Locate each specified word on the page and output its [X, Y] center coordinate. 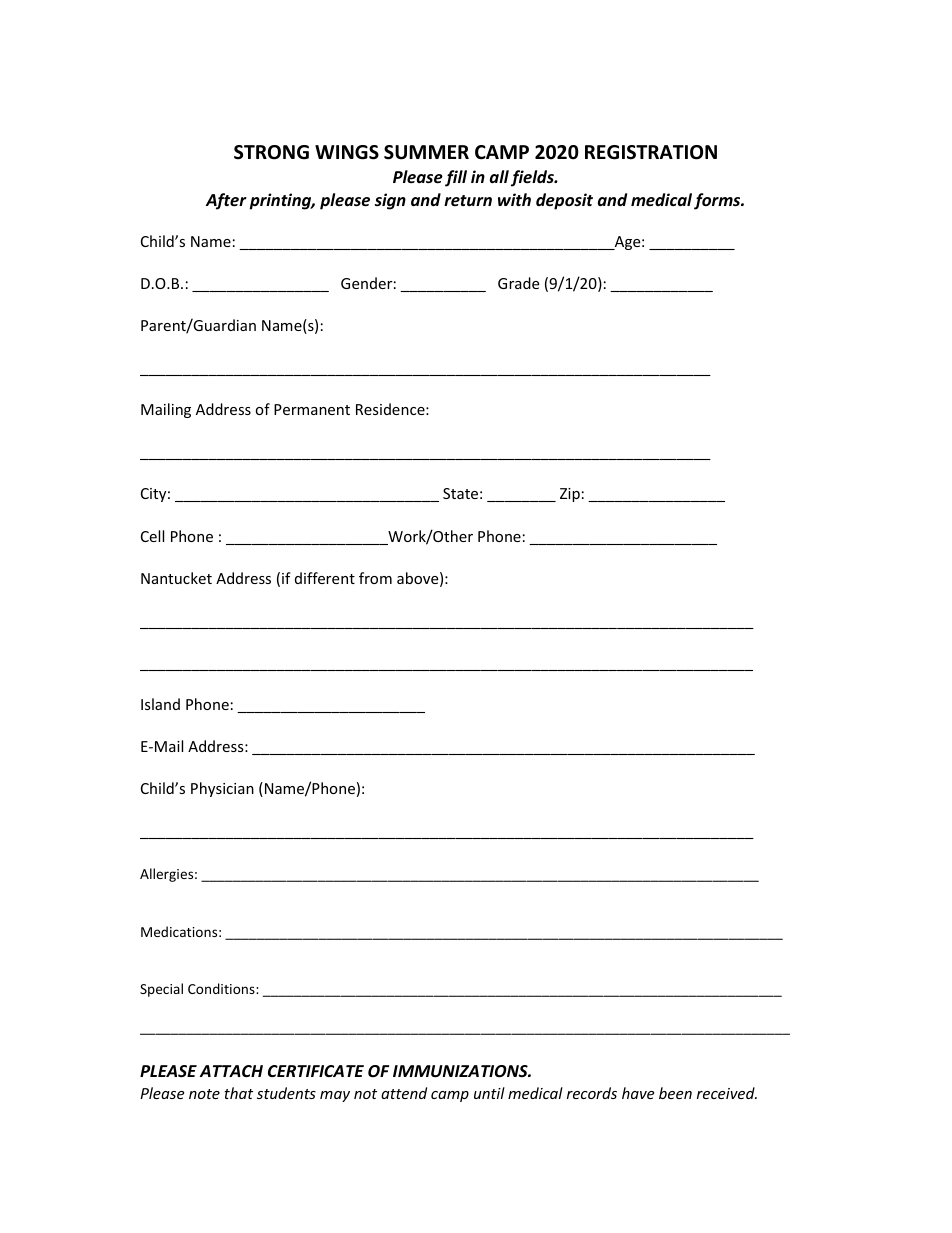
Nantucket [176, 578]
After [226, 201]
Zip [570, 495]
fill [456, 178]
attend [404, 1093]
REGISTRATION [651, 152]
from [375, 578]
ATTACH [231, 1071]
